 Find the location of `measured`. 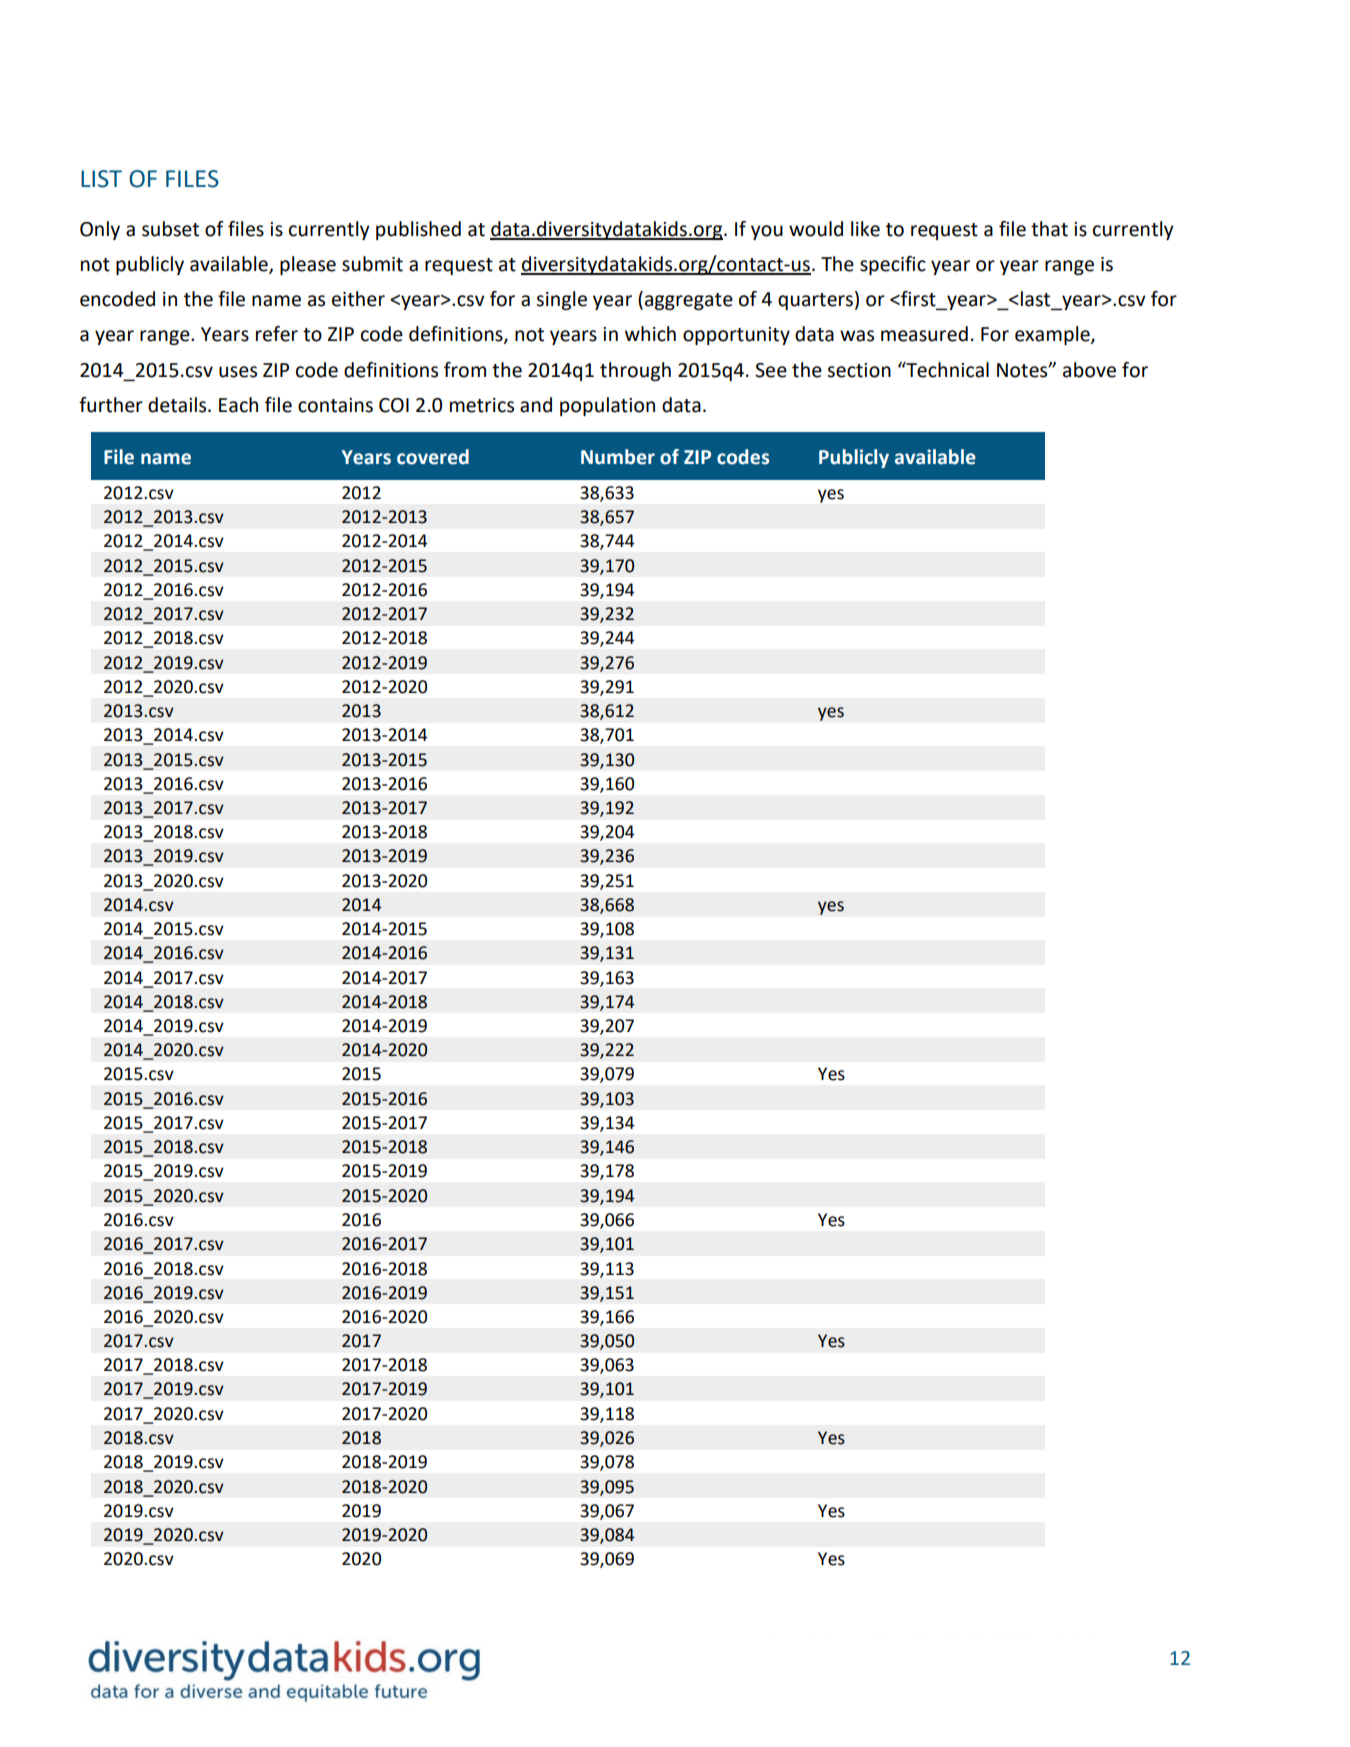

measured is located at coordinates (924, 334).
